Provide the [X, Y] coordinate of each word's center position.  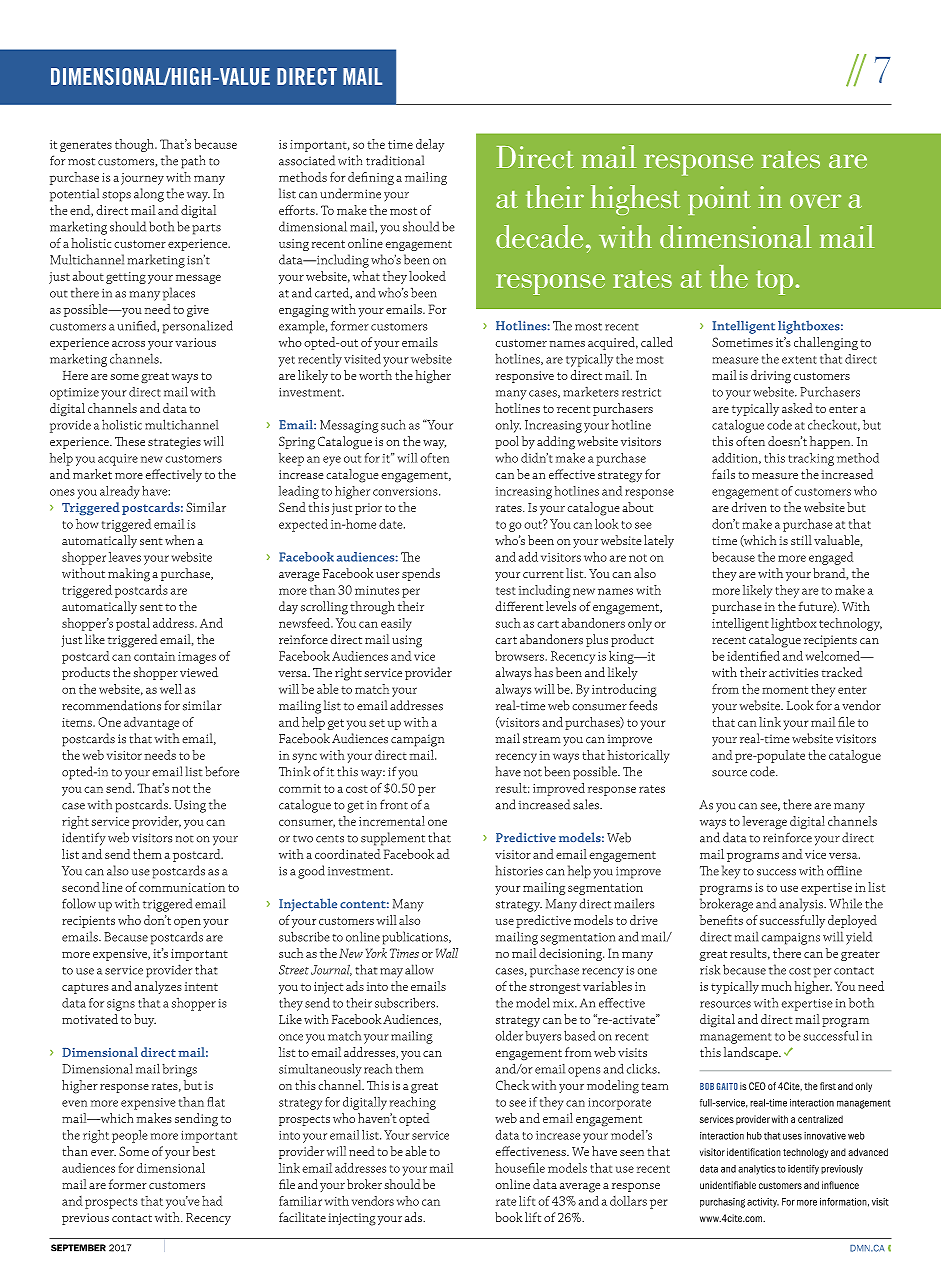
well [171, 689]
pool [507, 442]
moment [785, 690]
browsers [519, 656]
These [130, 441]
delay [430, 145]
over [815, 201]
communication [182, 887]
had [212, 1201]
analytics [756, 1170]
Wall [447, 953]
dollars [628, 1201]
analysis [802, 905]
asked [797, 408]
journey [142, 179]
